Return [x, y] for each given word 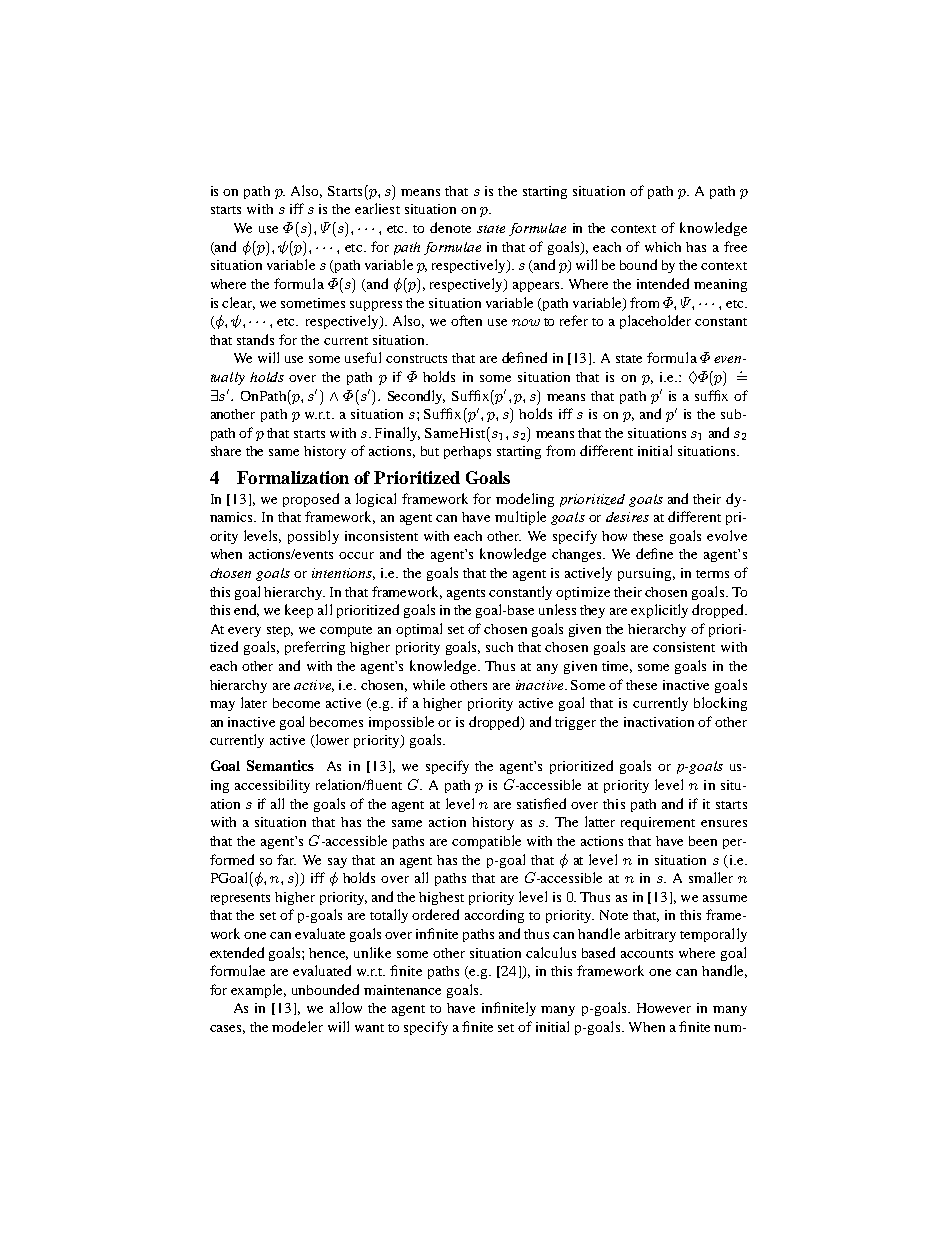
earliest [377, 208]
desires [627, 517]
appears [537, 287]
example [258, 991]
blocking [720, 704]
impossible [401, 723]
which [663, 247]
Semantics [280, 765]
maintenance [402, 990]
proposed [311, 500]
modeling [525, 500]
